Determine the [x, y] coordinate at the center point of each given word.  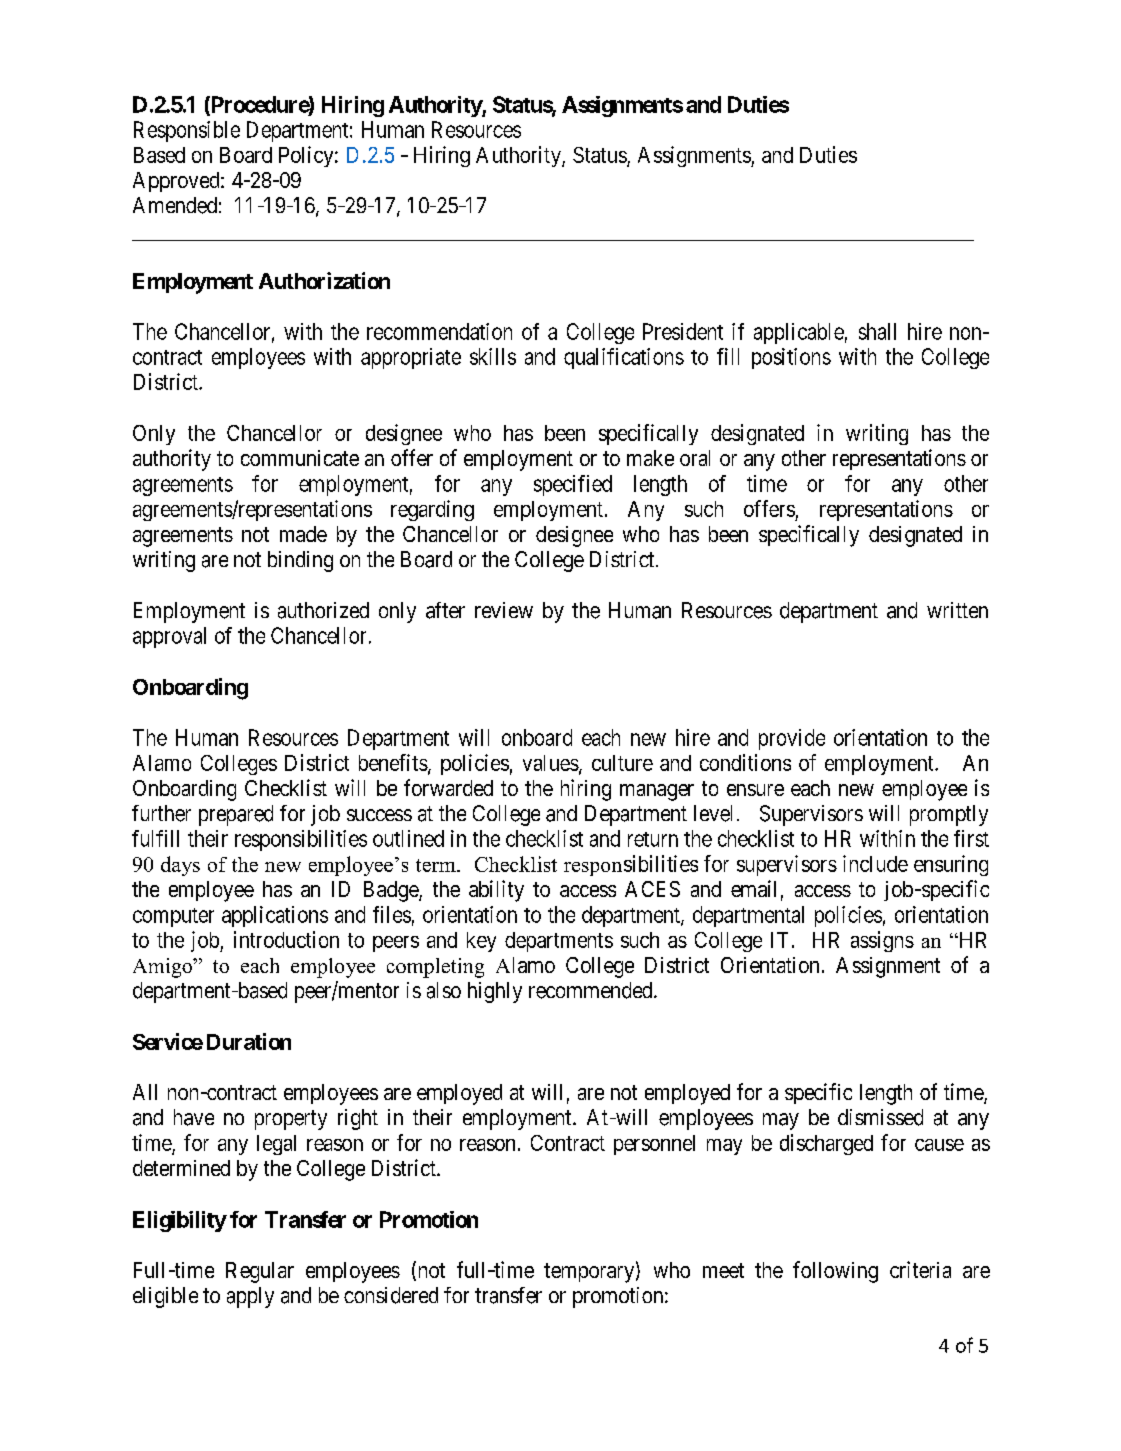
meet [723, 1270]
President [683, 331]
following [835, 1272]
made [303, 534]
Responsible [187, 131]
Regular [260, 1272]
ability [496, 891]
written [957, 610]
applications [275, 916]
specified [573, 485]
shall [877, 331]
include [875, 863]
